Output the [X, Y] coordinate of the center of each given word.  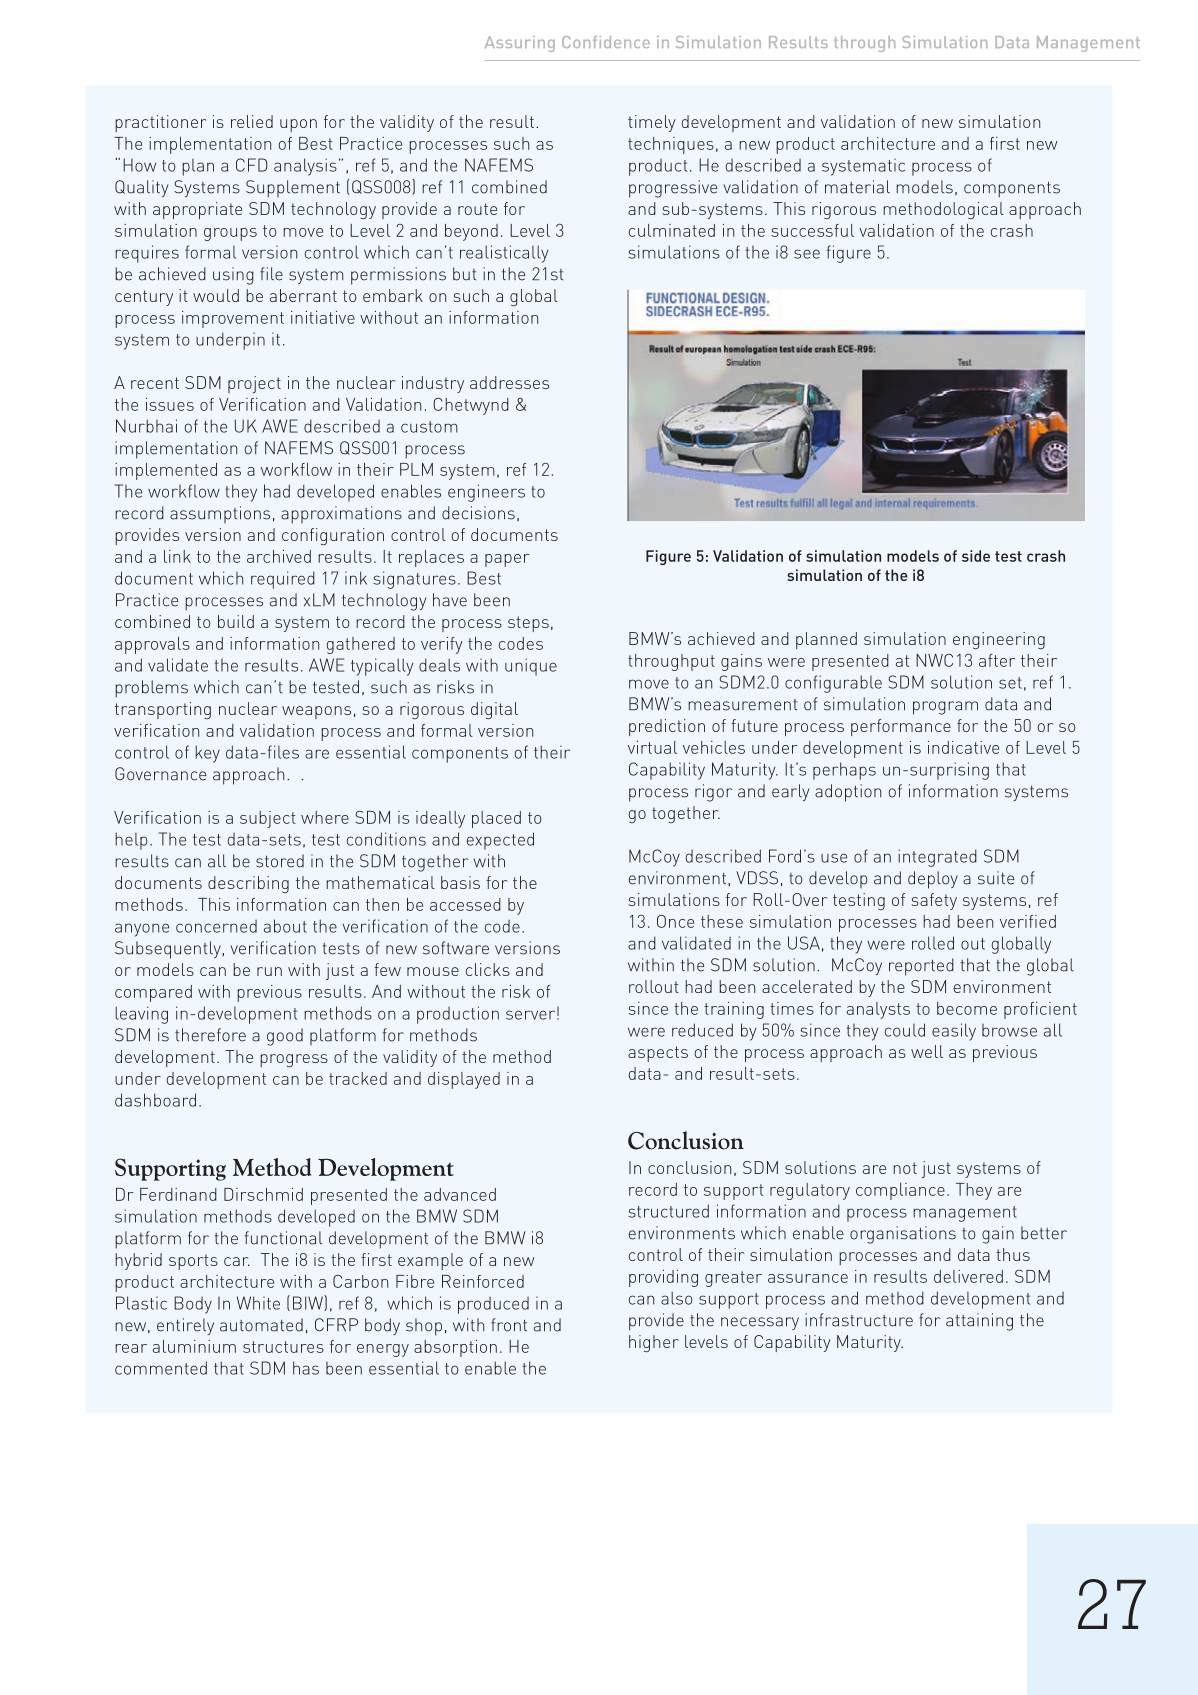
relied [252, 121]
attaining [979, 1322]
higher [654, 1344]
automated [261, 1325]
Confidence [606, 42]
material [857, 187]
